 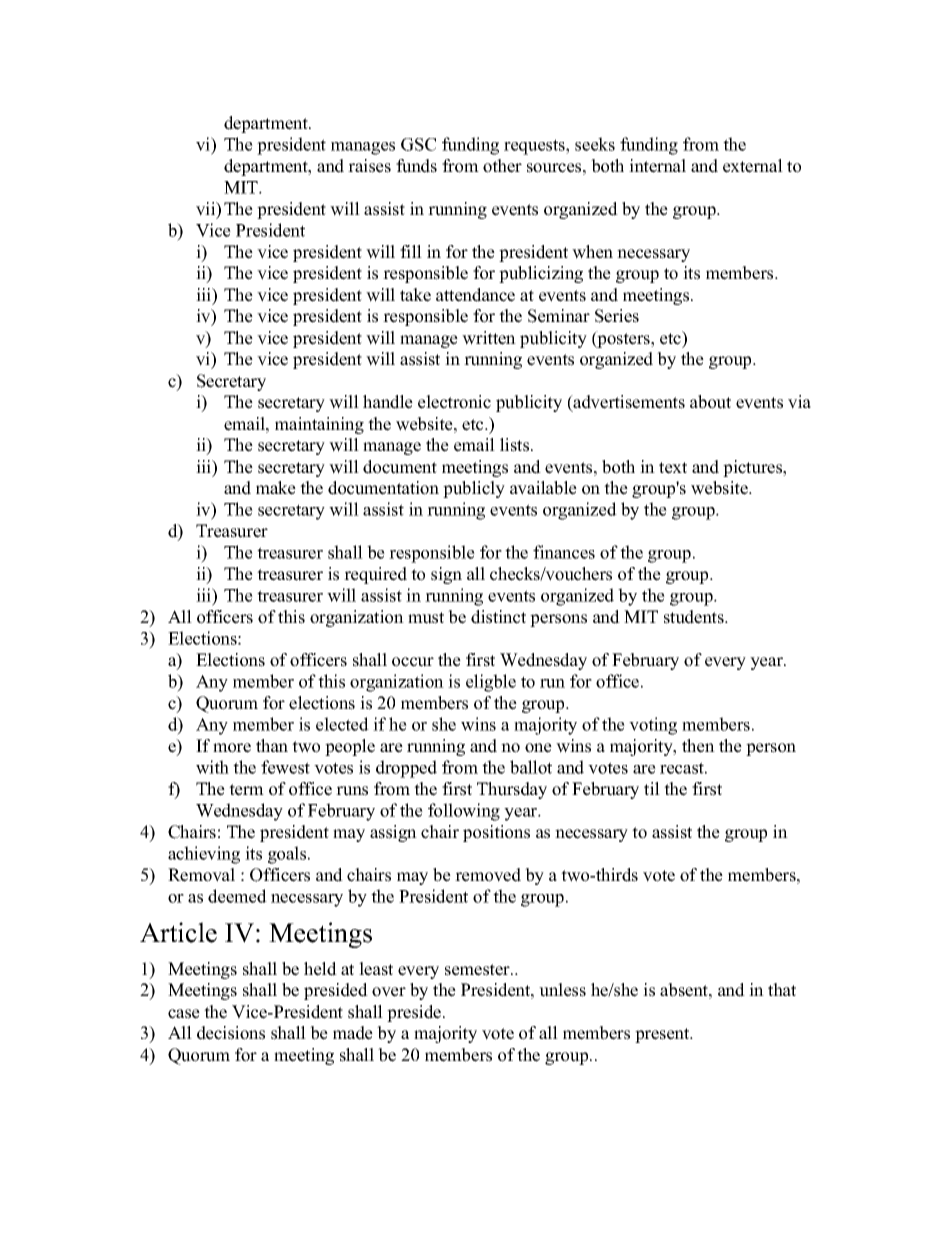 What do you see at coordinates (478, 970) in the document?
I see `semester` at bounding box center [478, 970].
